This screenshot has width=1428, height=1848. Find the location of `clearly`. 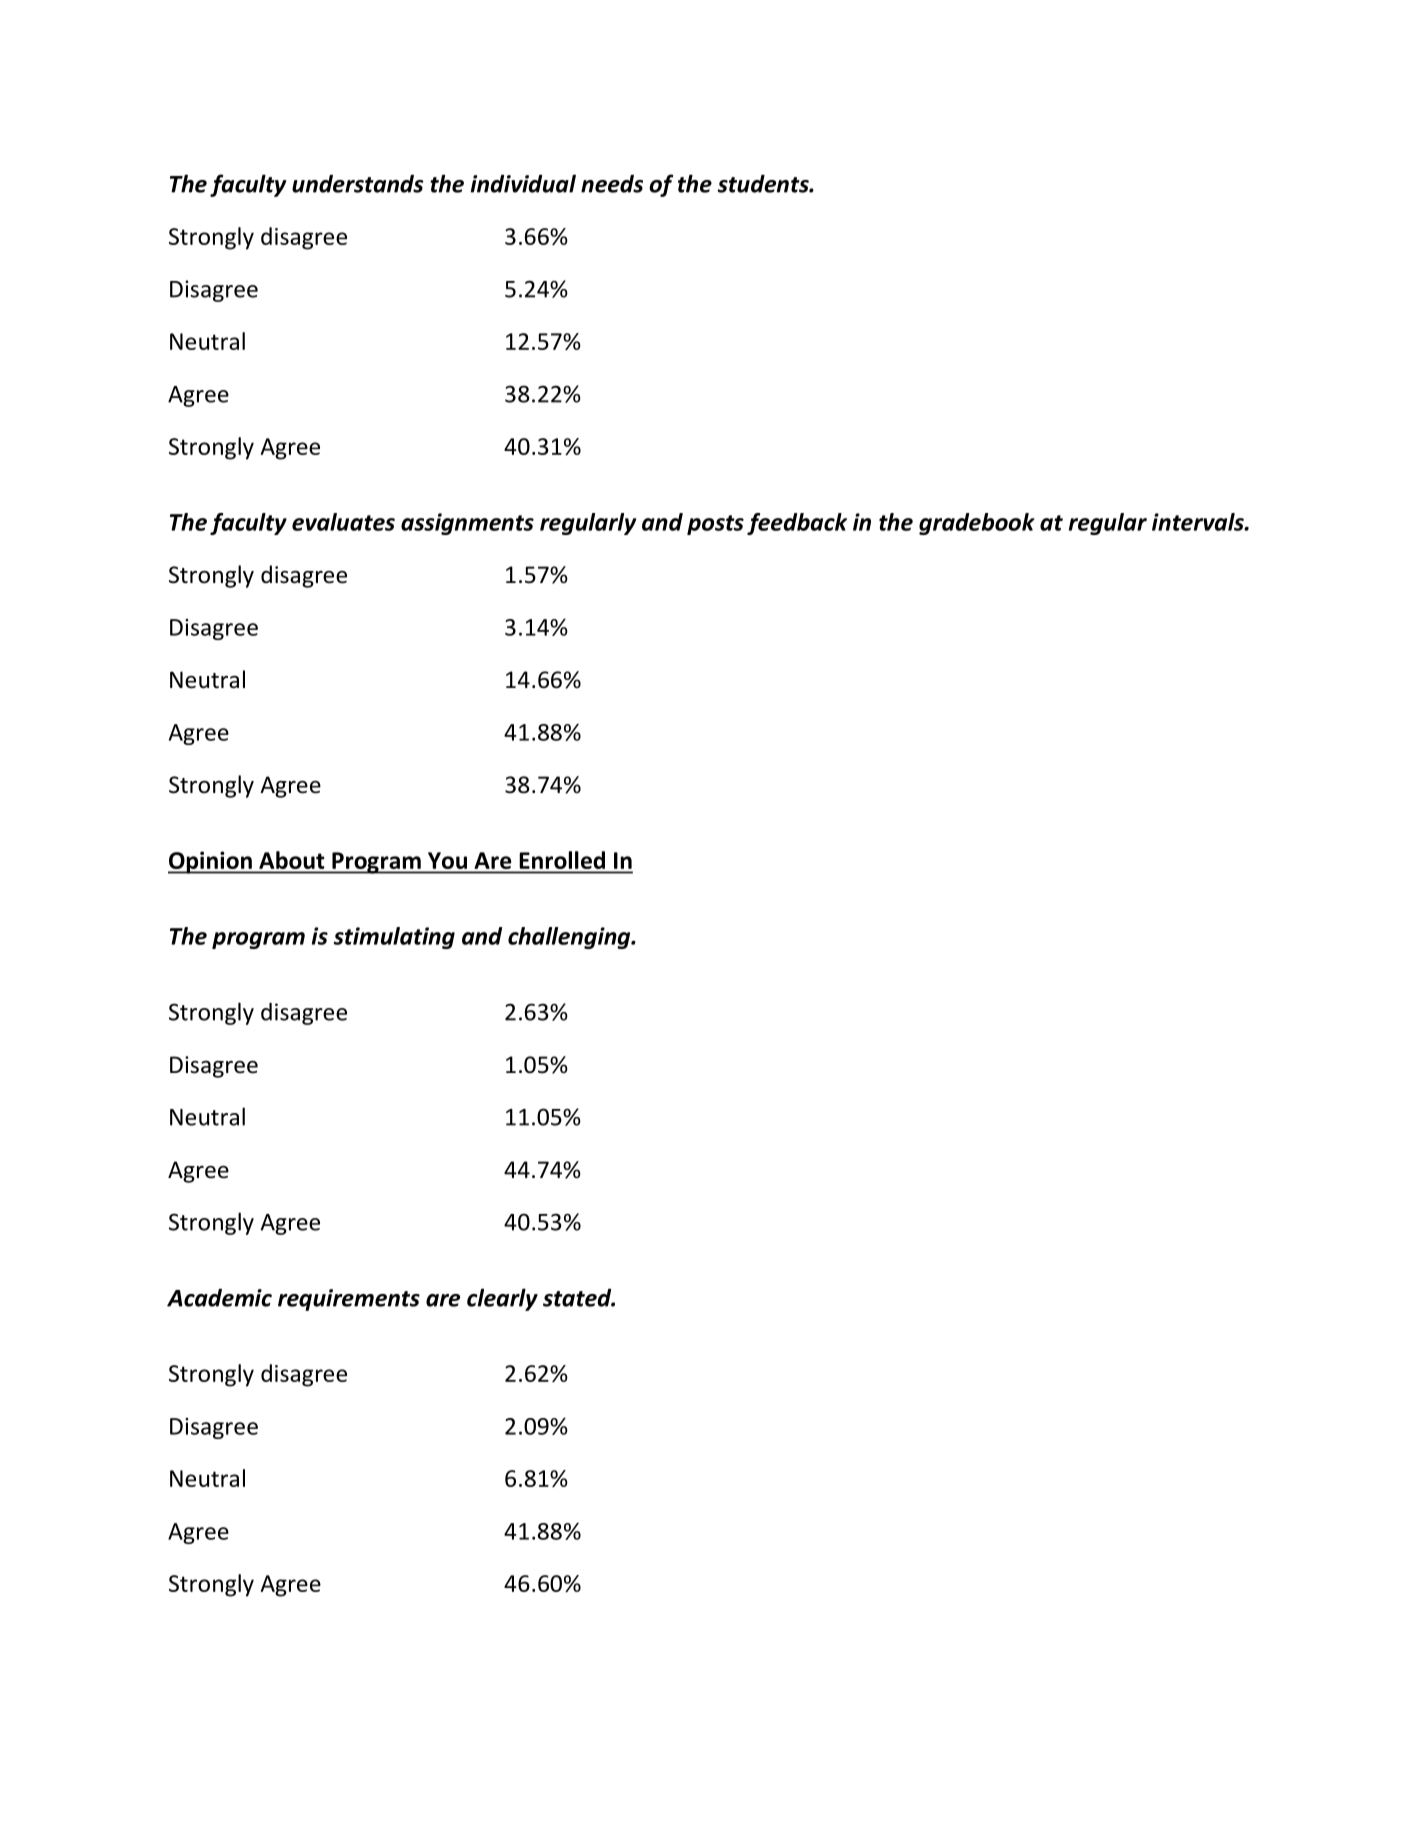

clearly is located at coordinates (502, 1299).
